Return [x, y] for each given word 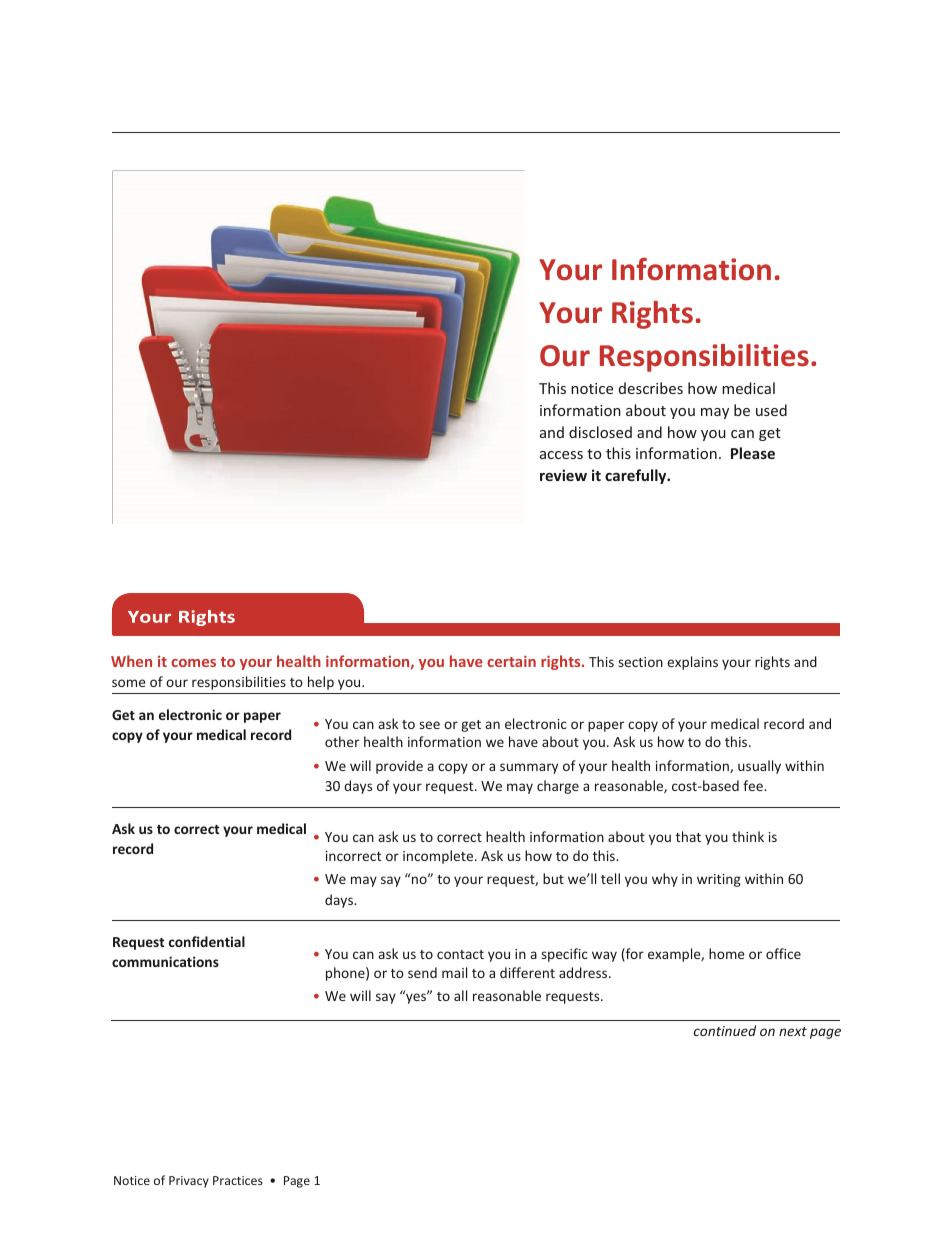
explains [692, 663]
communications [165, 961]
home [727, 953]
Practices [238, 1180]
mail [454, 972]
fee [754, 785]
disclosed [600, 432]
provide [399, 767]
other [342, 741]
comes [193, 663]
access [561, 455]
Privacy [189, 1182]
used [771, 410]
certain [511, 661]
